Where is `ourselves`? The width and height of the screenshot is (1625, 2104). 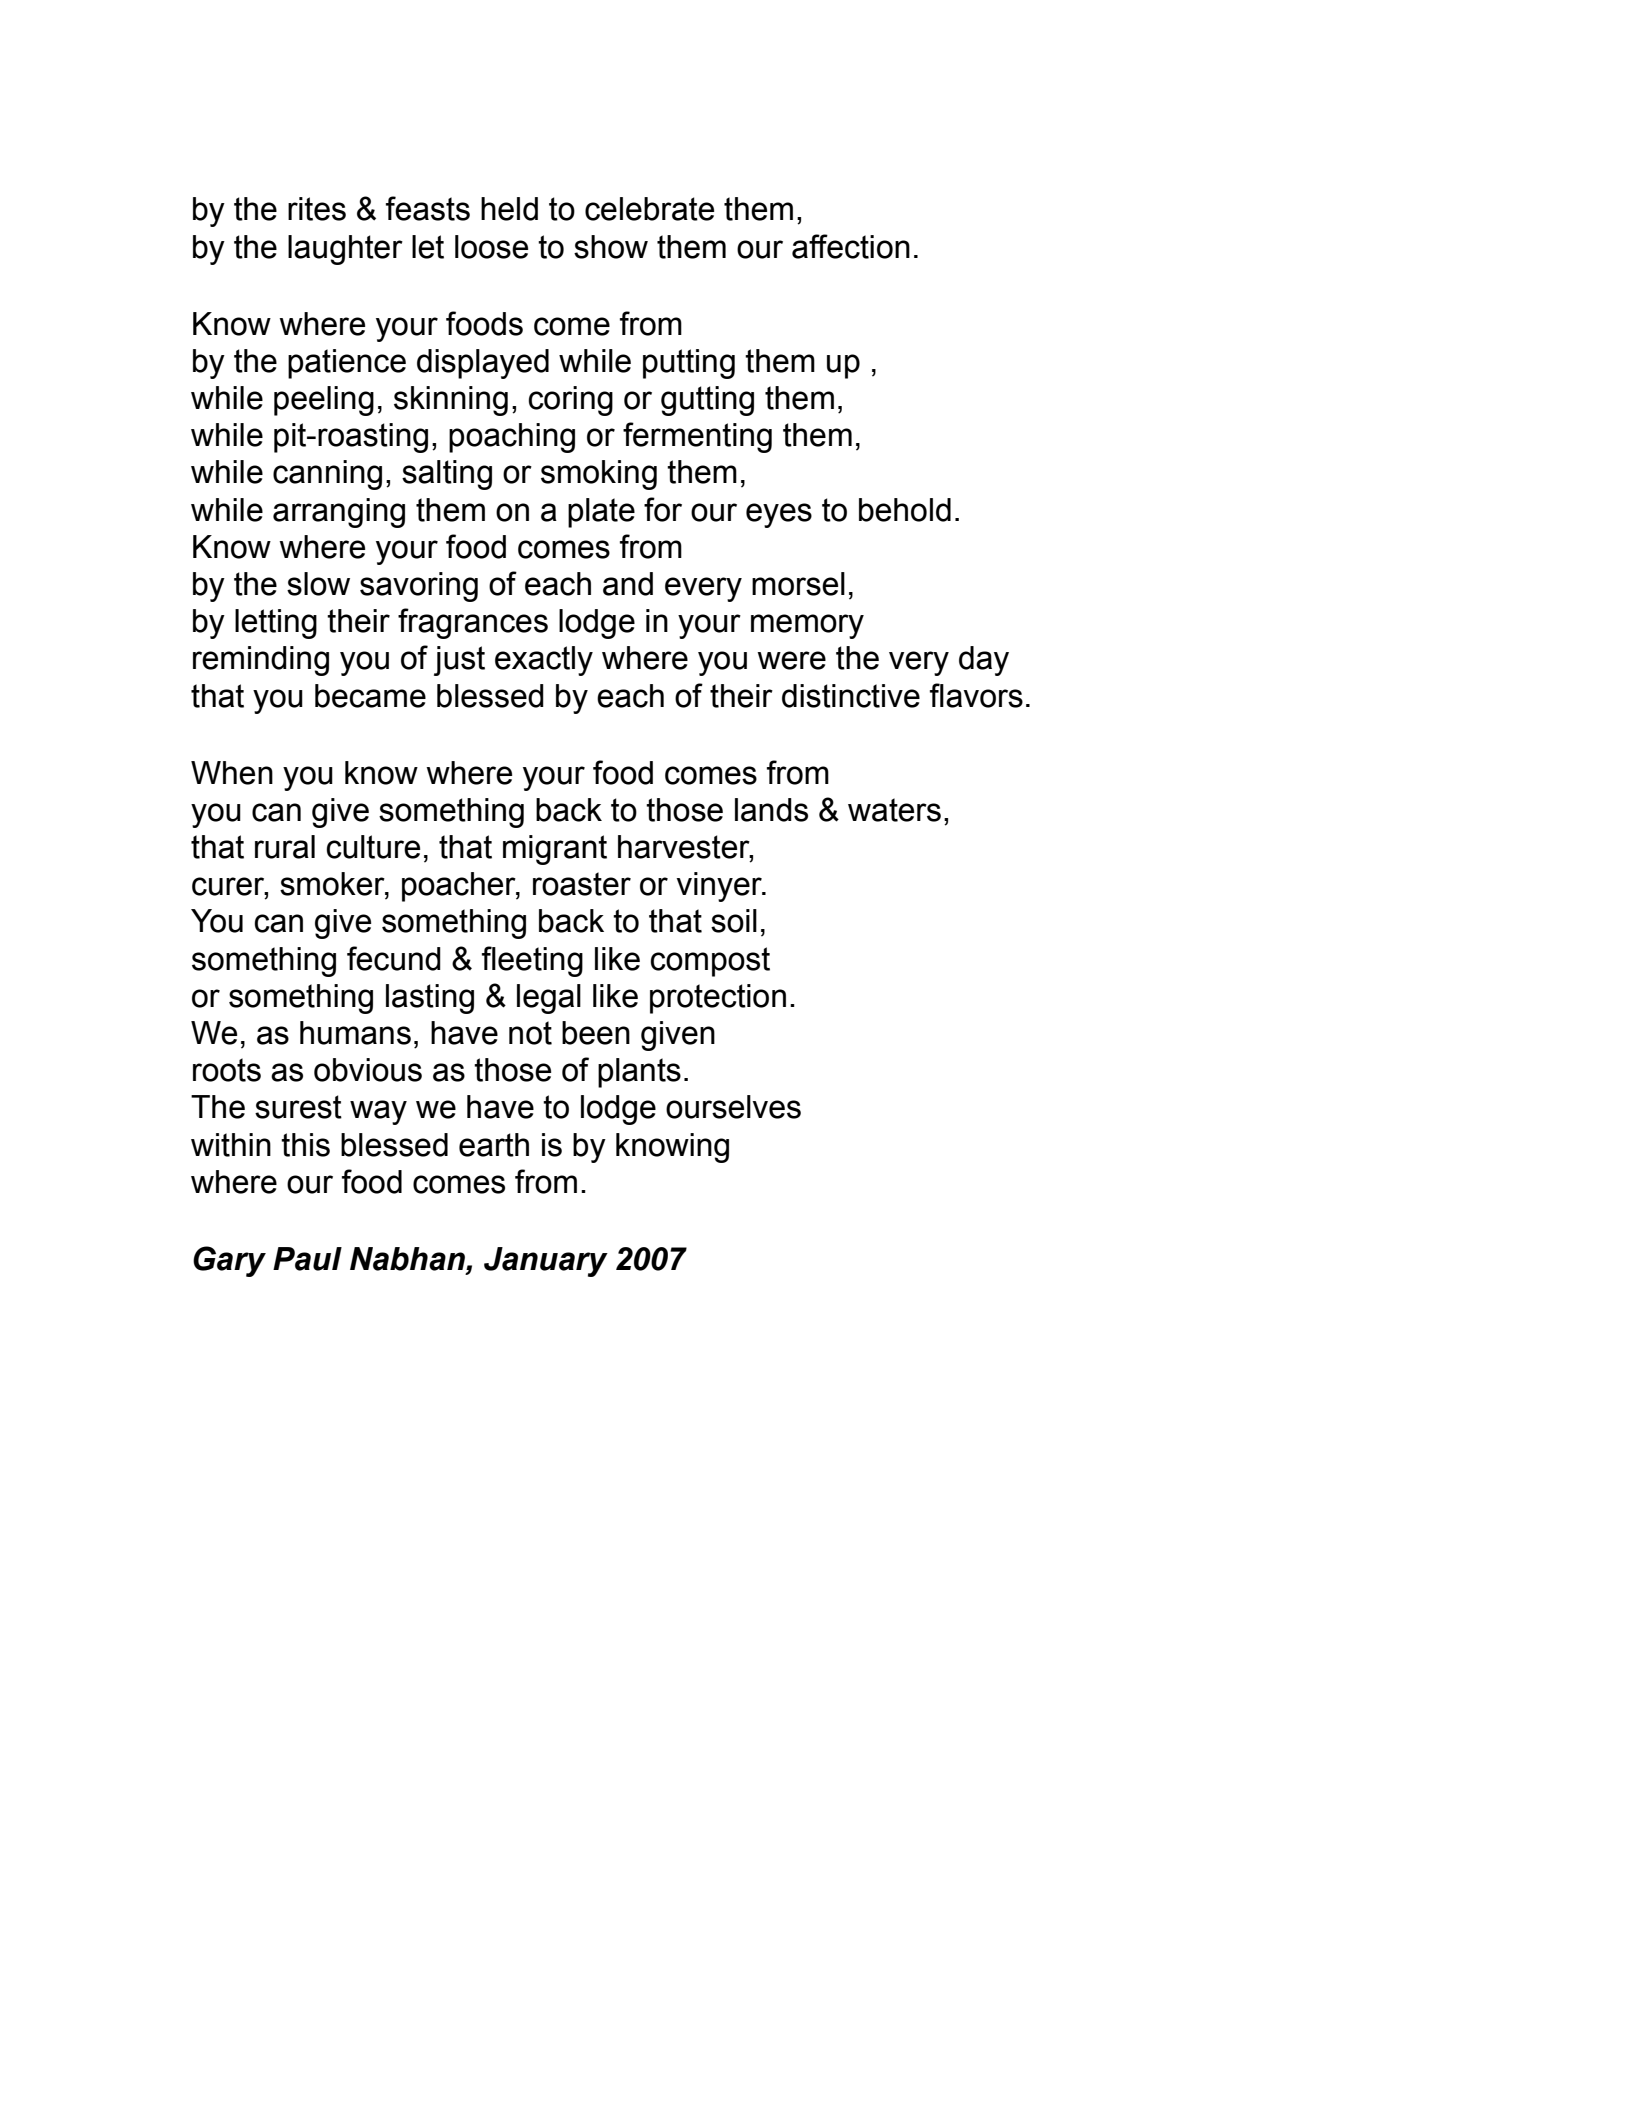 ourselves is located at coordinates (733, 1107).
